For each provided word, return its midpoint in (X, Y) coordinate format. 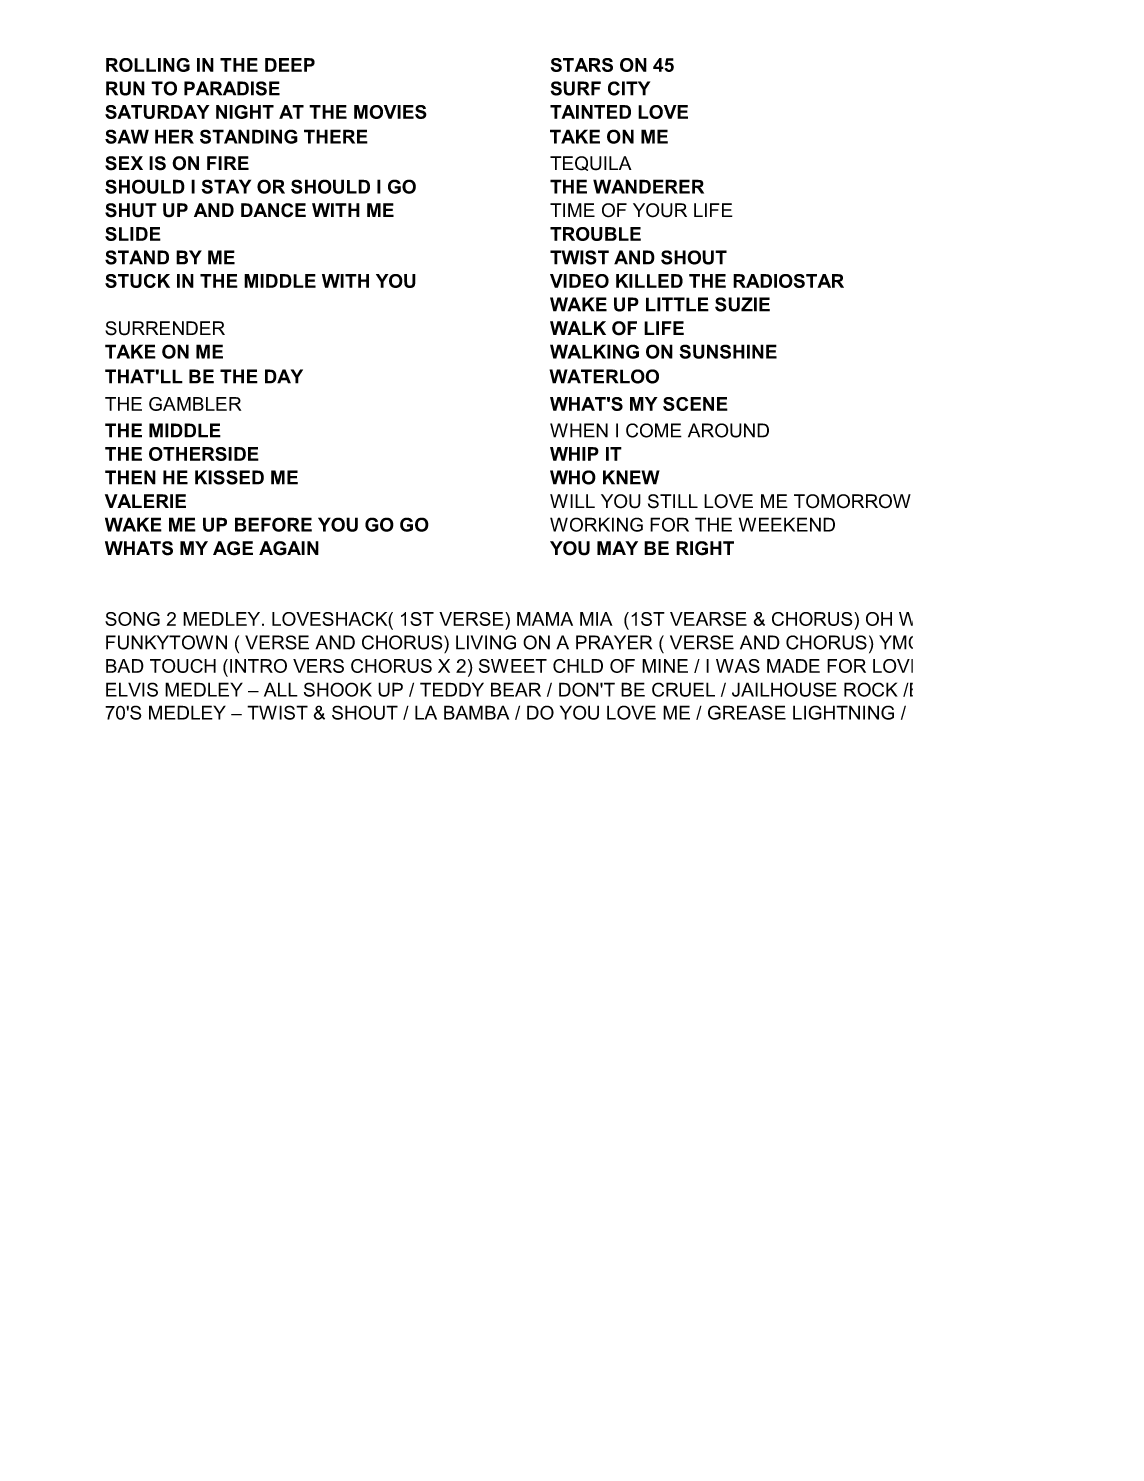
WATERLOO (604, 376)
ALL (281, 689)
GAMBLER (195, 404)
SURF (576, 88)
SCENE (695, 404)
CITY (629, 88)
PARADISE (232, 88)
